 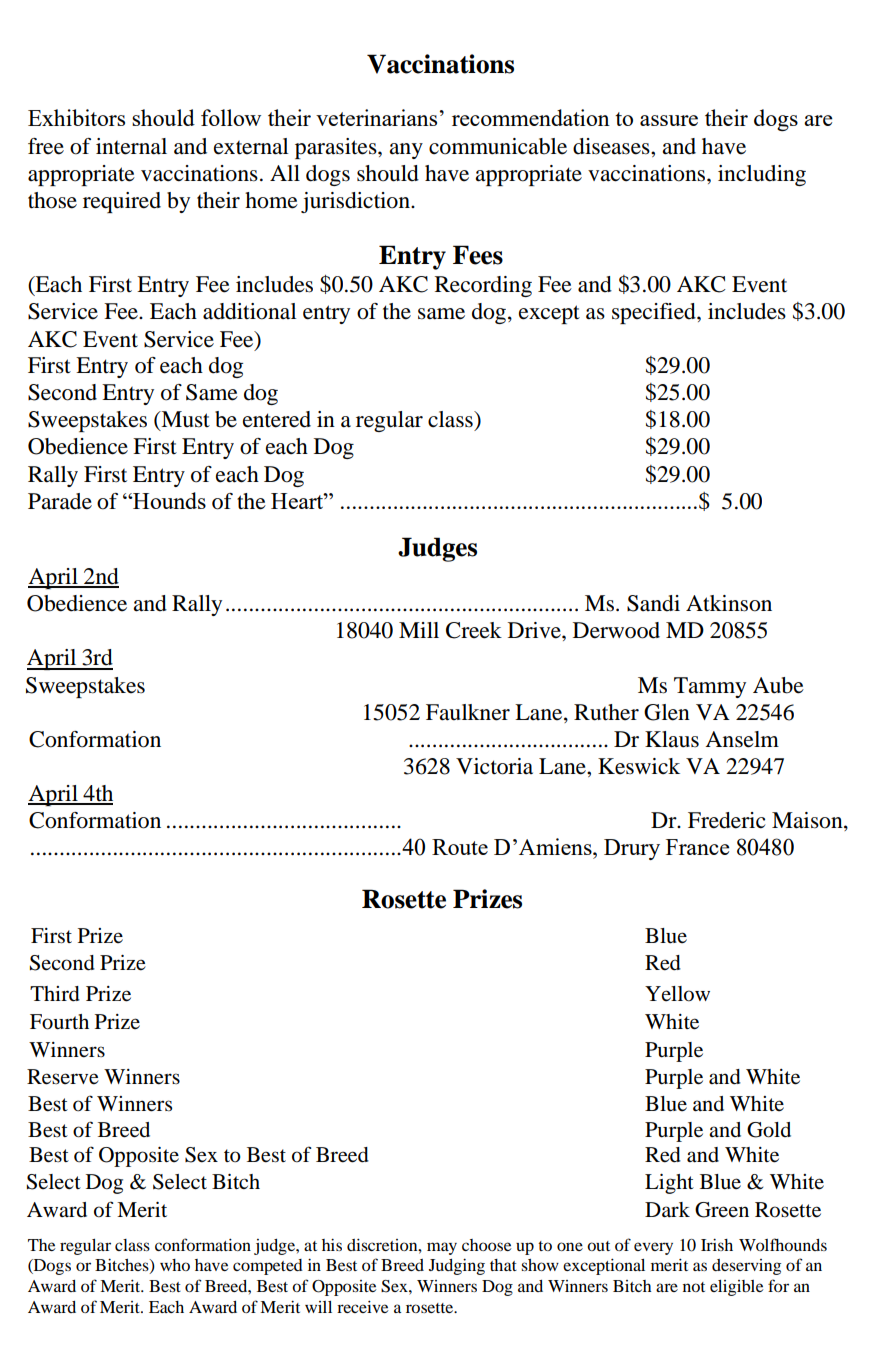 What do you see at coordinates (655, 313) in the screenshot?
I see `specified` at bounding box center [655, 313].
